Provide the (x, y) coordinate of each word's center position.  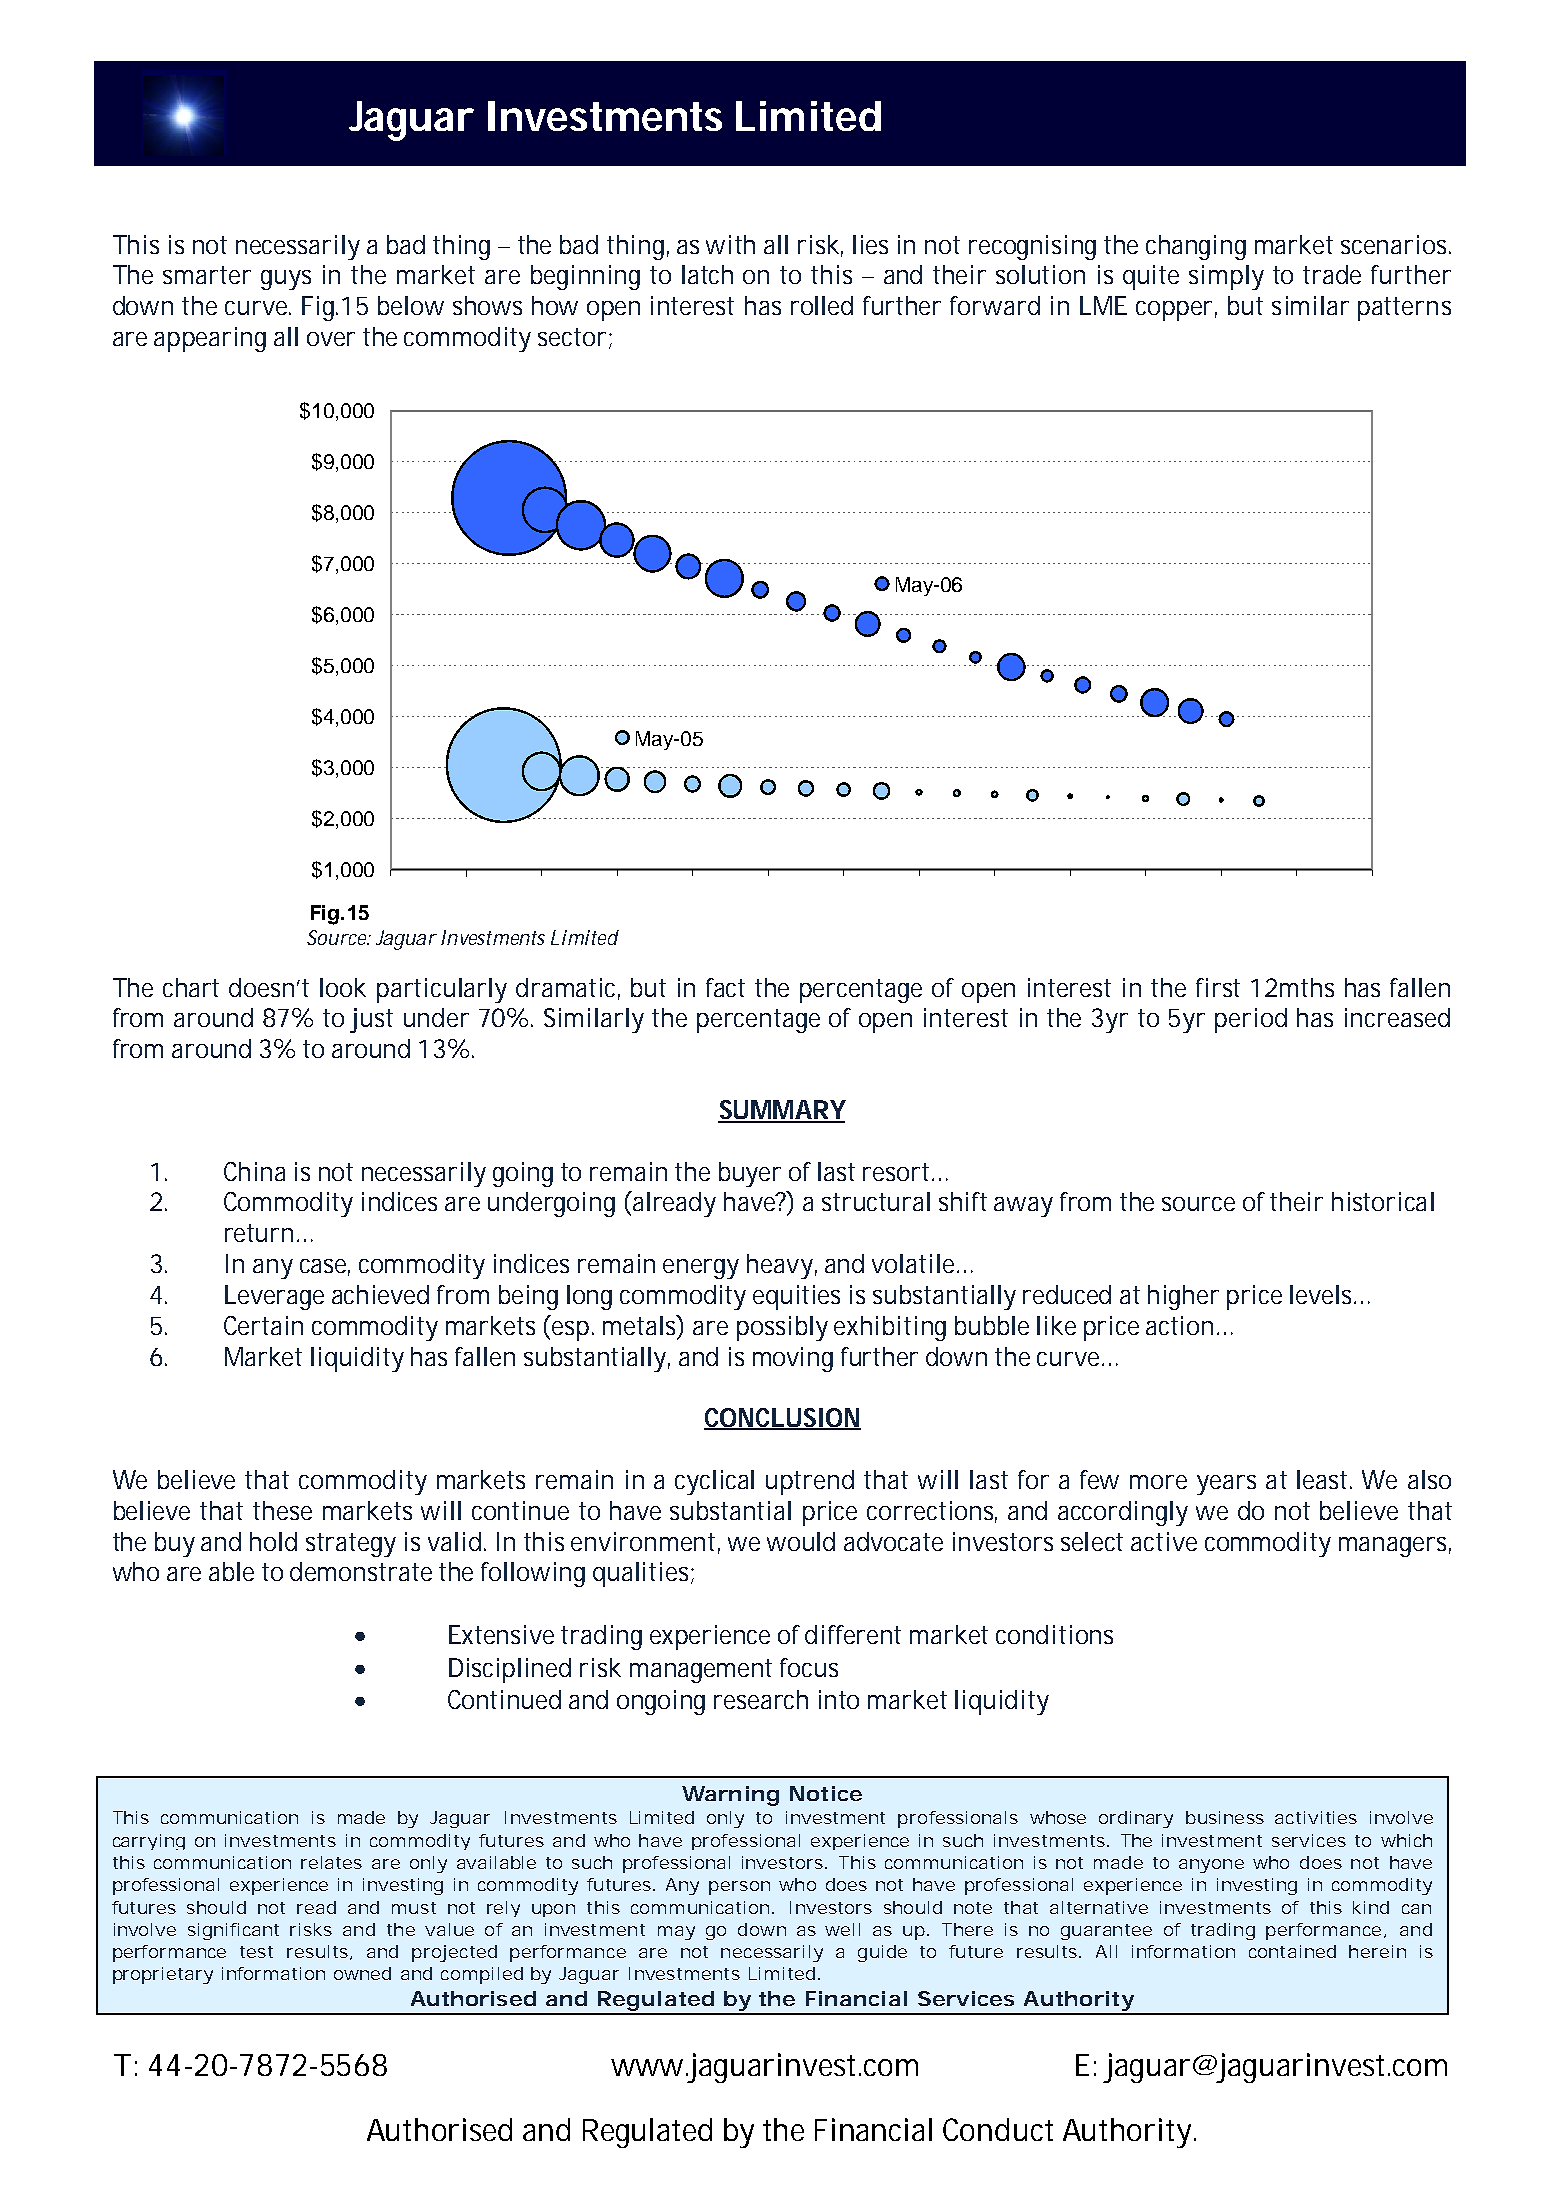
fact (725, 987)
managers (1395, 1547)
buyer (750, 1174)
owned (362, 1973)
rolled (822, 305)
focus (809, 1667)
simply (1226, 277)
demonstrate (361, 1571)
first (1218, 987)
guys (286, 280)
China (254, 1171)
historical (1383, 1201)
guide (882, 1953)
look (343, 987)
